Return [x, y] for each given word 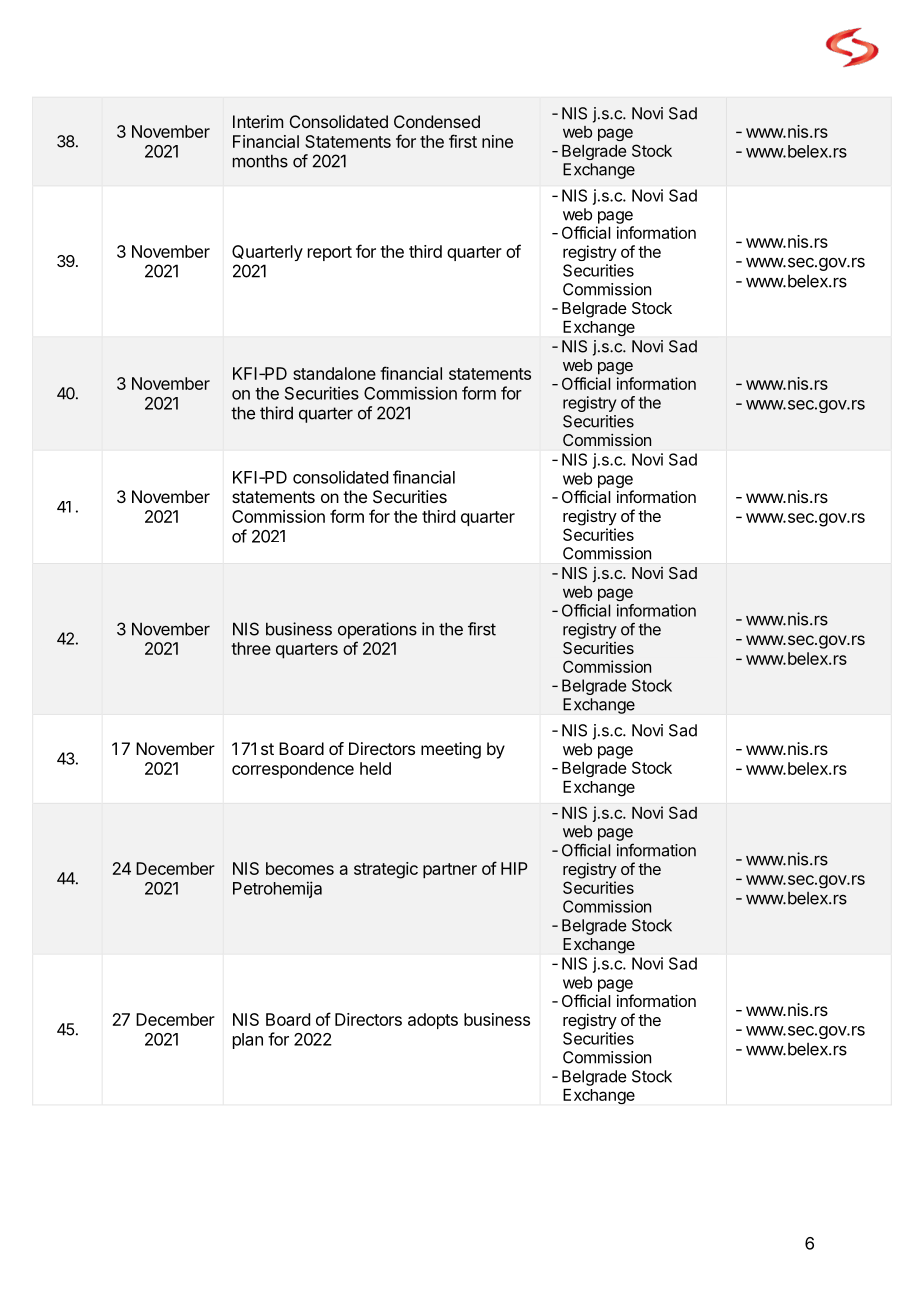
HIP [514, 868]
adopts [433, 1021]
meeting [451, 750]
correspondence [293, 770]
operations [377, 630]
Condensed [437, 121]
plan [248, 1041]
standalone [334, 373]
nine [497, 141]
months [260, 161]
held [375, 768]
